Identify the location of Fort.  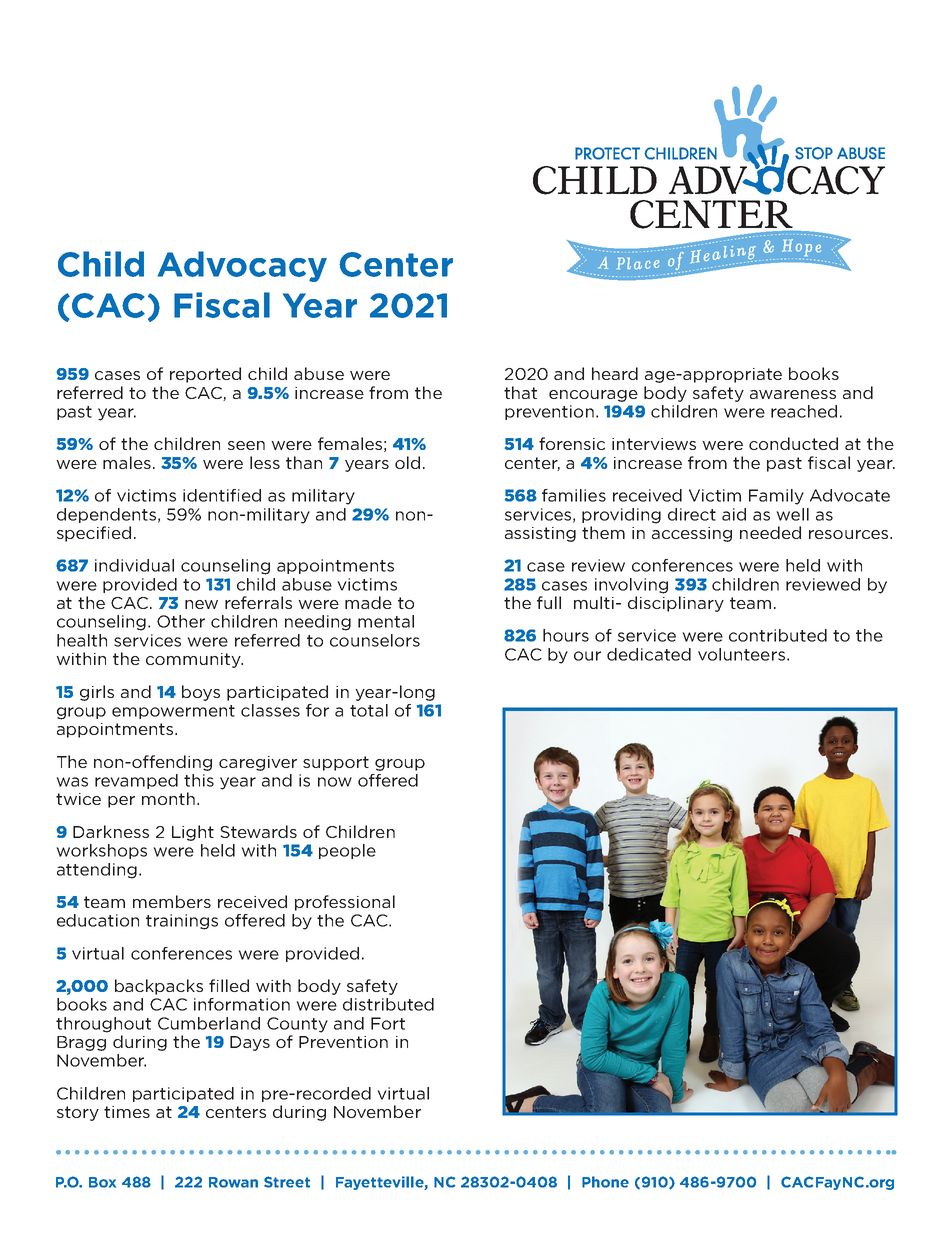
(388, 1023).
